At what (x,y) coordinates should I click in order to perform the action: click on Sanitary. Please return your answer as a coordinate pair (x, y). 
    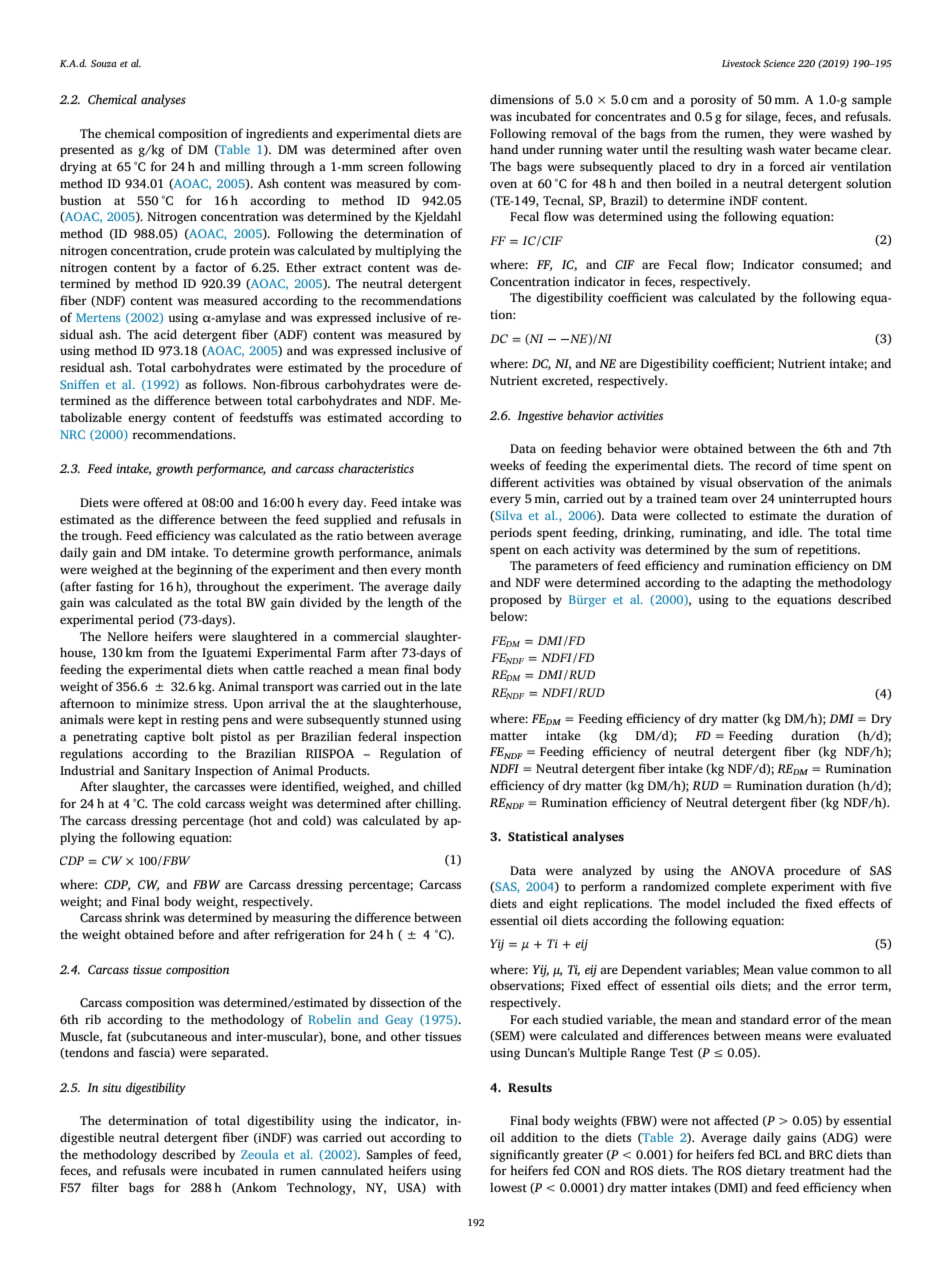
    Looking at the image, I should click on (167, 772).
